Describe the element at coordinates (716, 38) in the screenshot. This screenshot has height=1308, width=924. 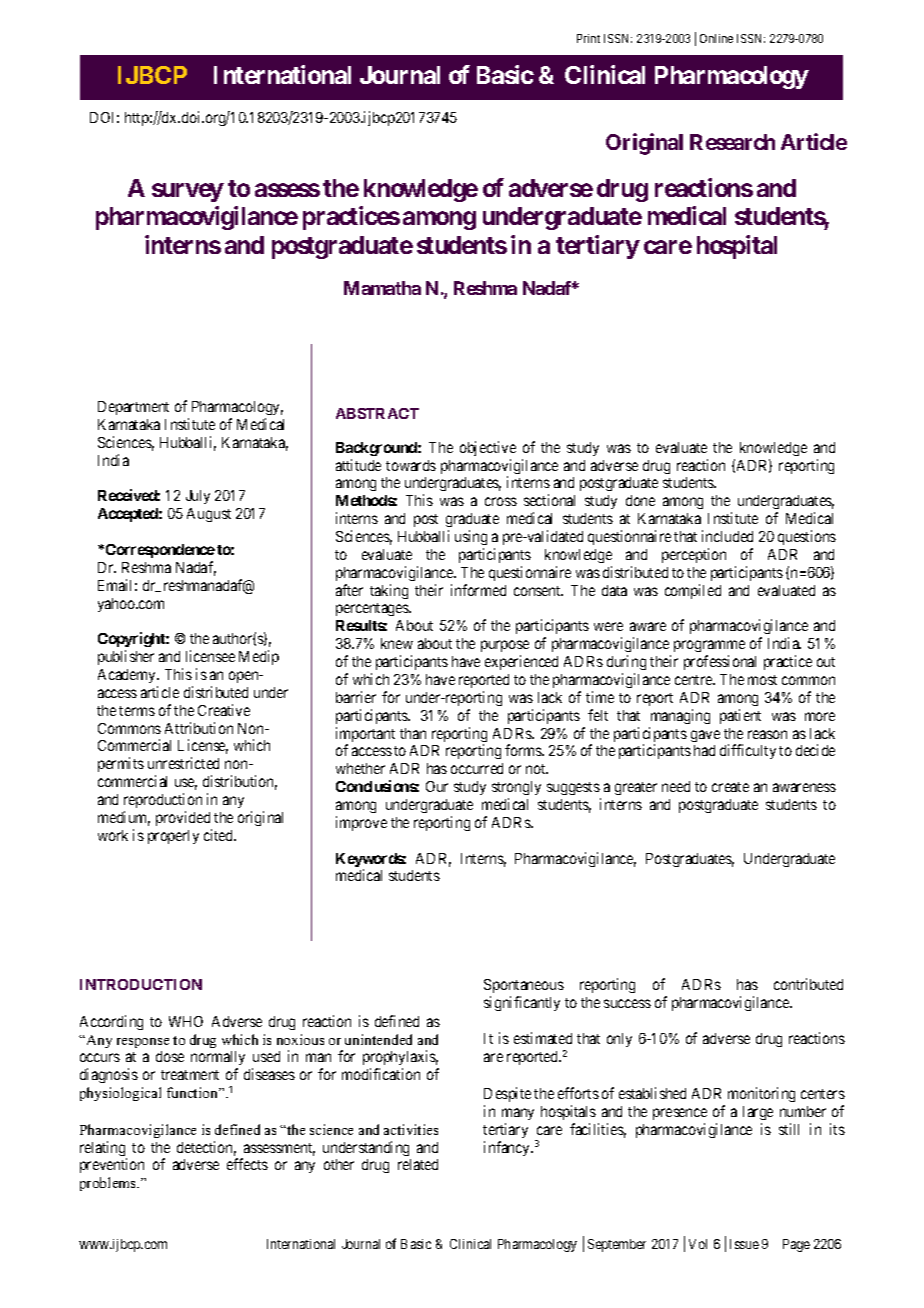
I see `Online` at that location.
